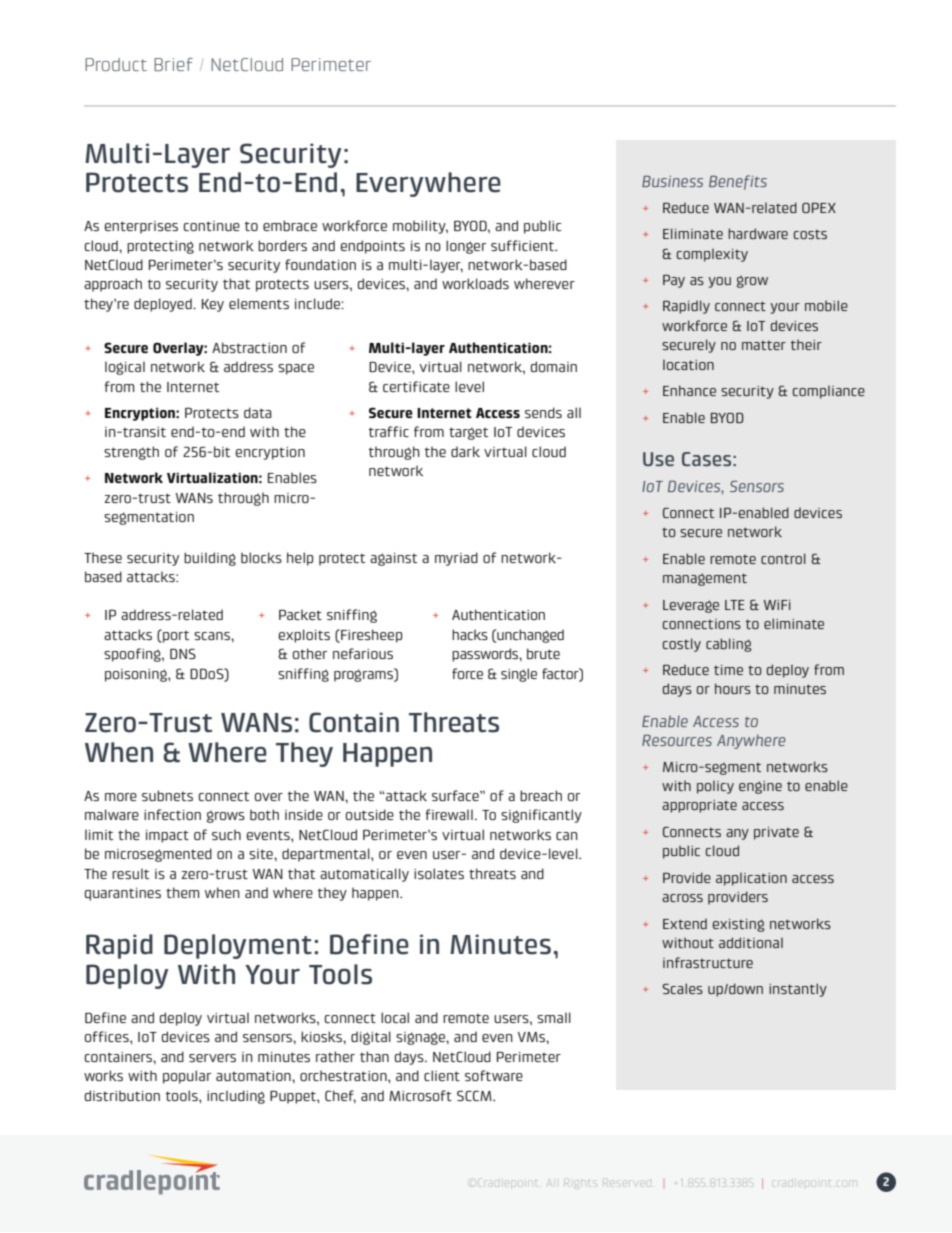 The height and width of the screenshot is (1233, 952). What do you see at coordinates (466, 247) in the screenshot?
I see `longer` at bounding box center [466, 247].
